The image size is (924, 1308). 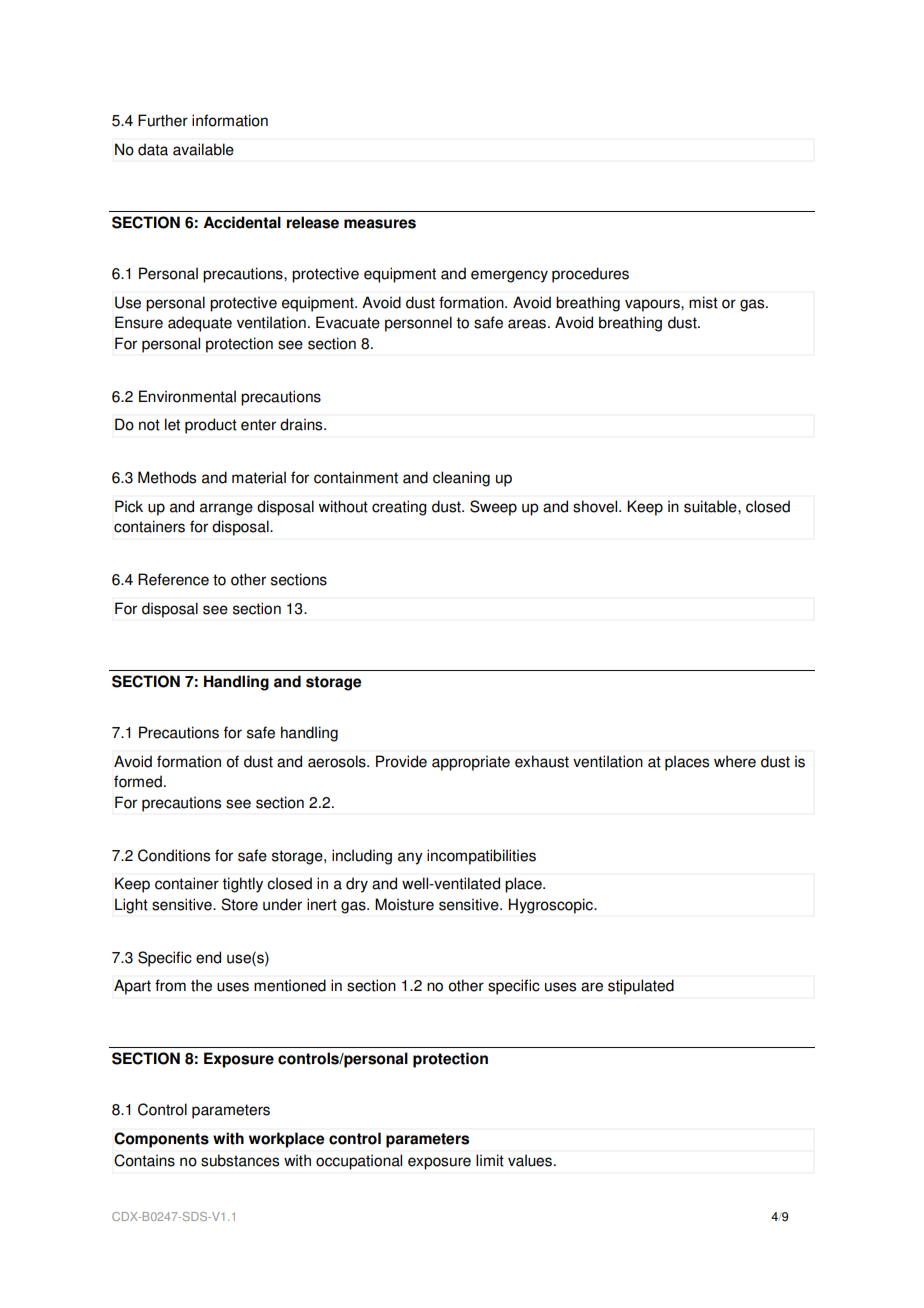 What do you see at coordinates (380, 224) in the document?
I see `measures` at bounding box center [380, 224].
